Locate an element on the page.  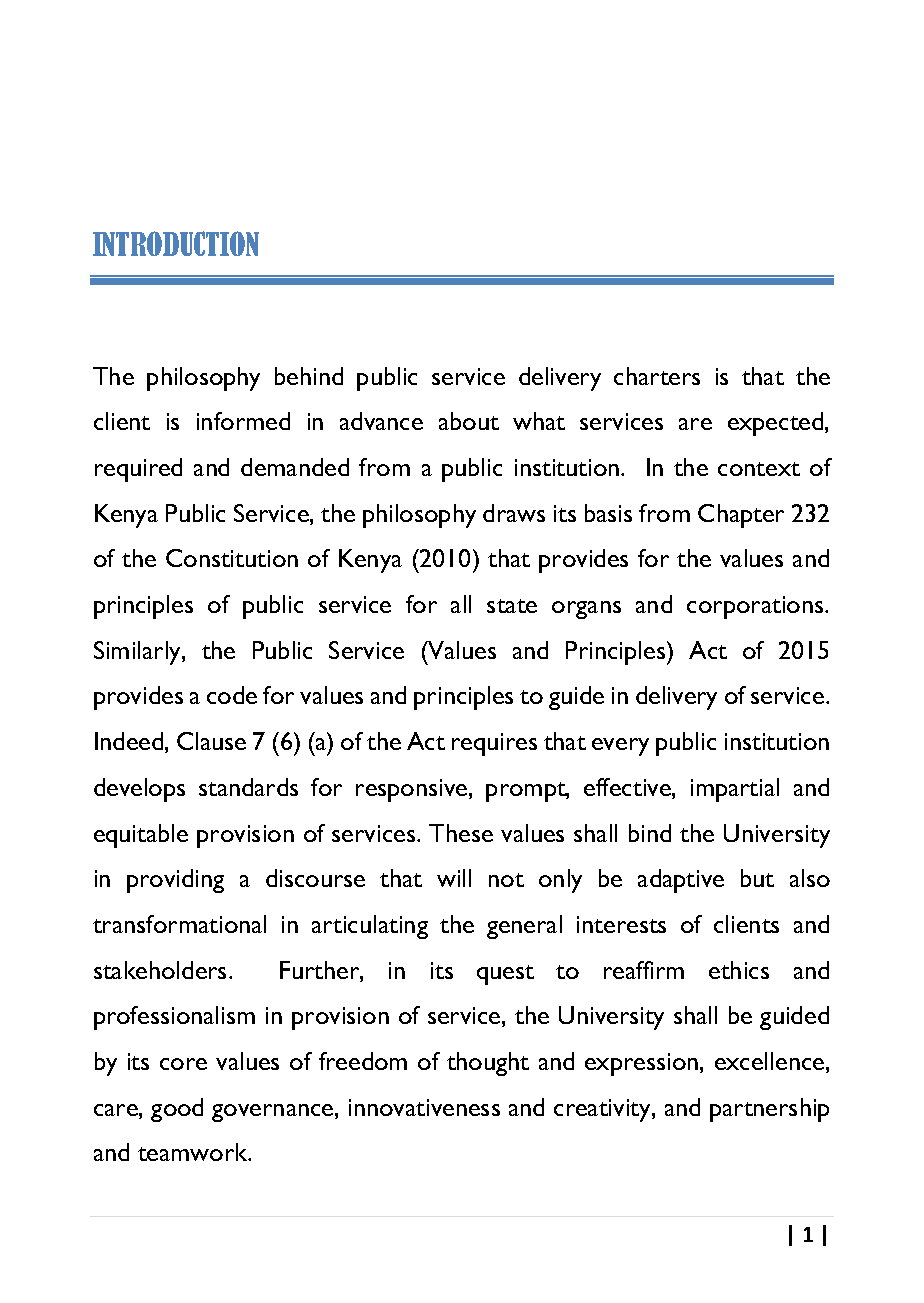
will is located at coordinates (454, 878).
